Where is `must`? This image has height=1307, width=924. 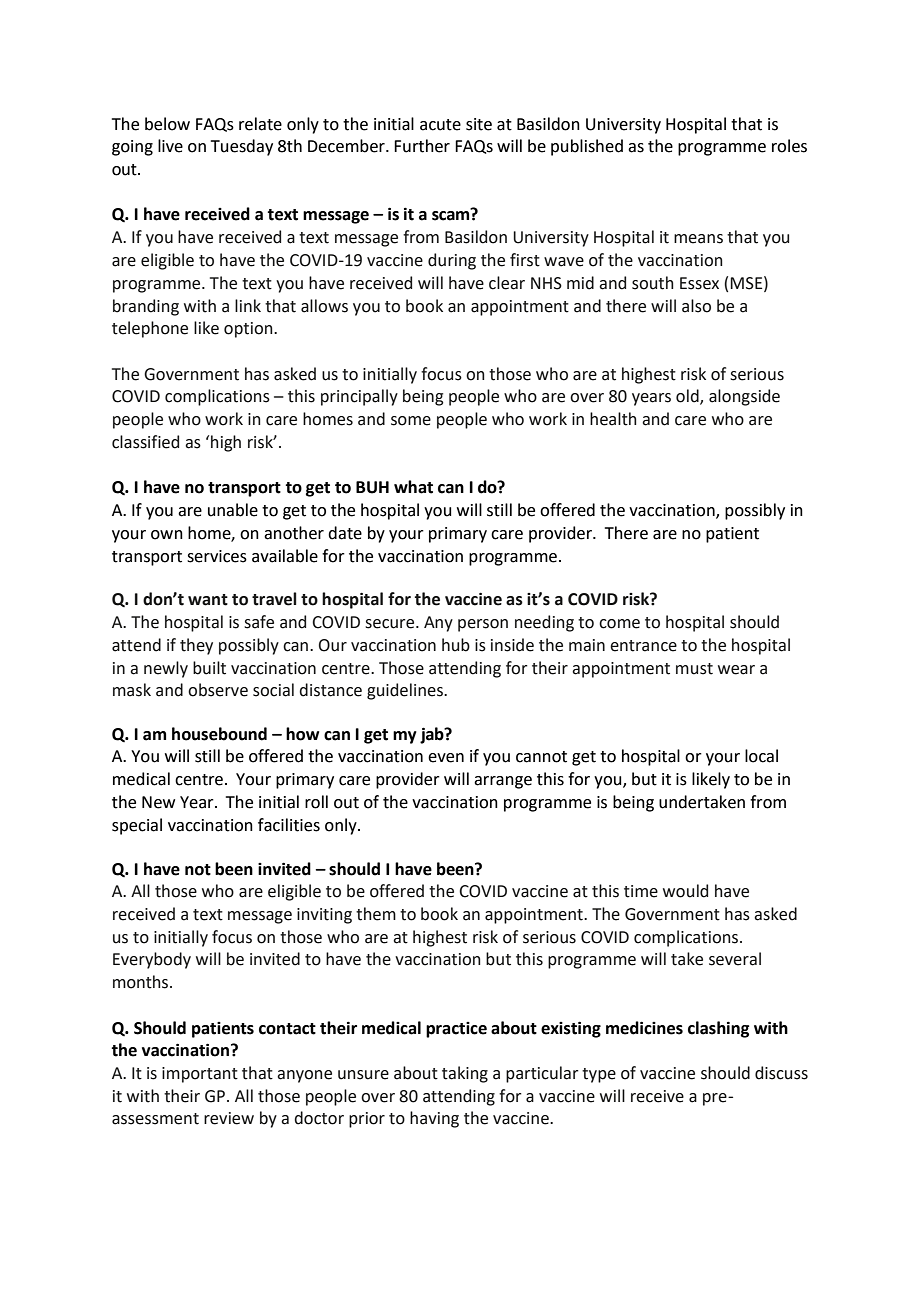
must is located at coordinates (694, 669).
